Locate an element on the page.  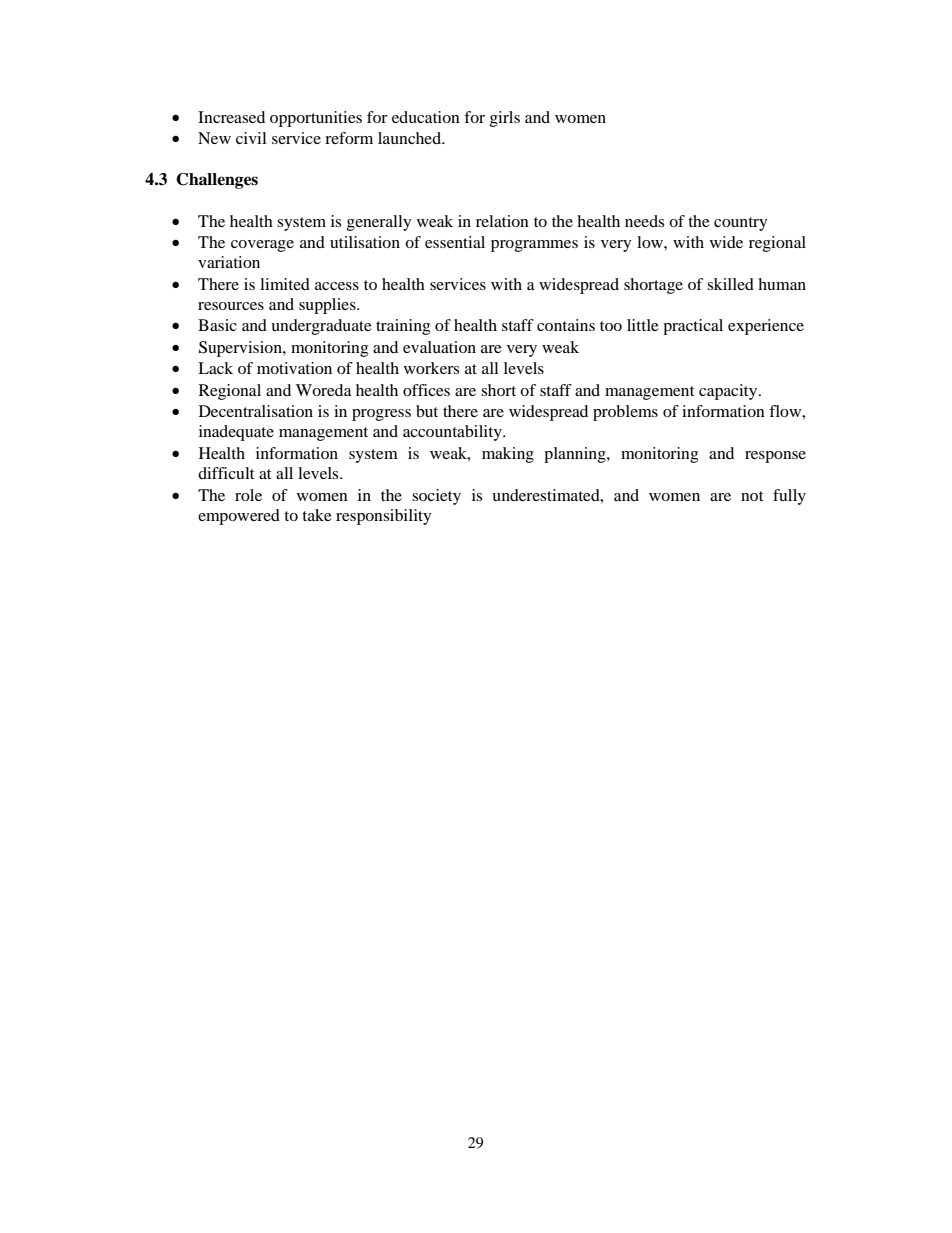
practical is located at coordinates (693, 327).
